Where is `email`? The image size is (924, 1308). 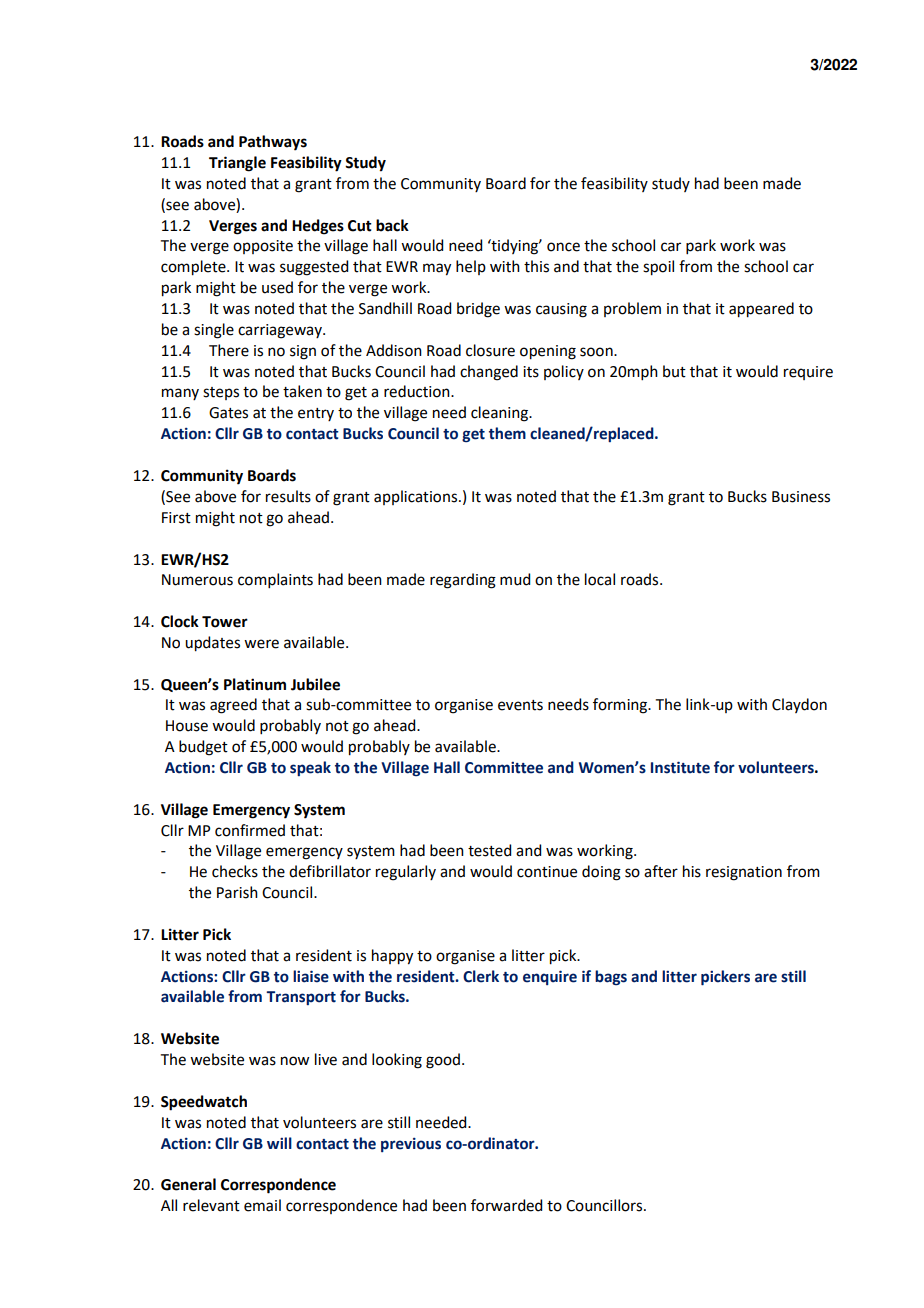
email is located at coordinates (262, 1205).
